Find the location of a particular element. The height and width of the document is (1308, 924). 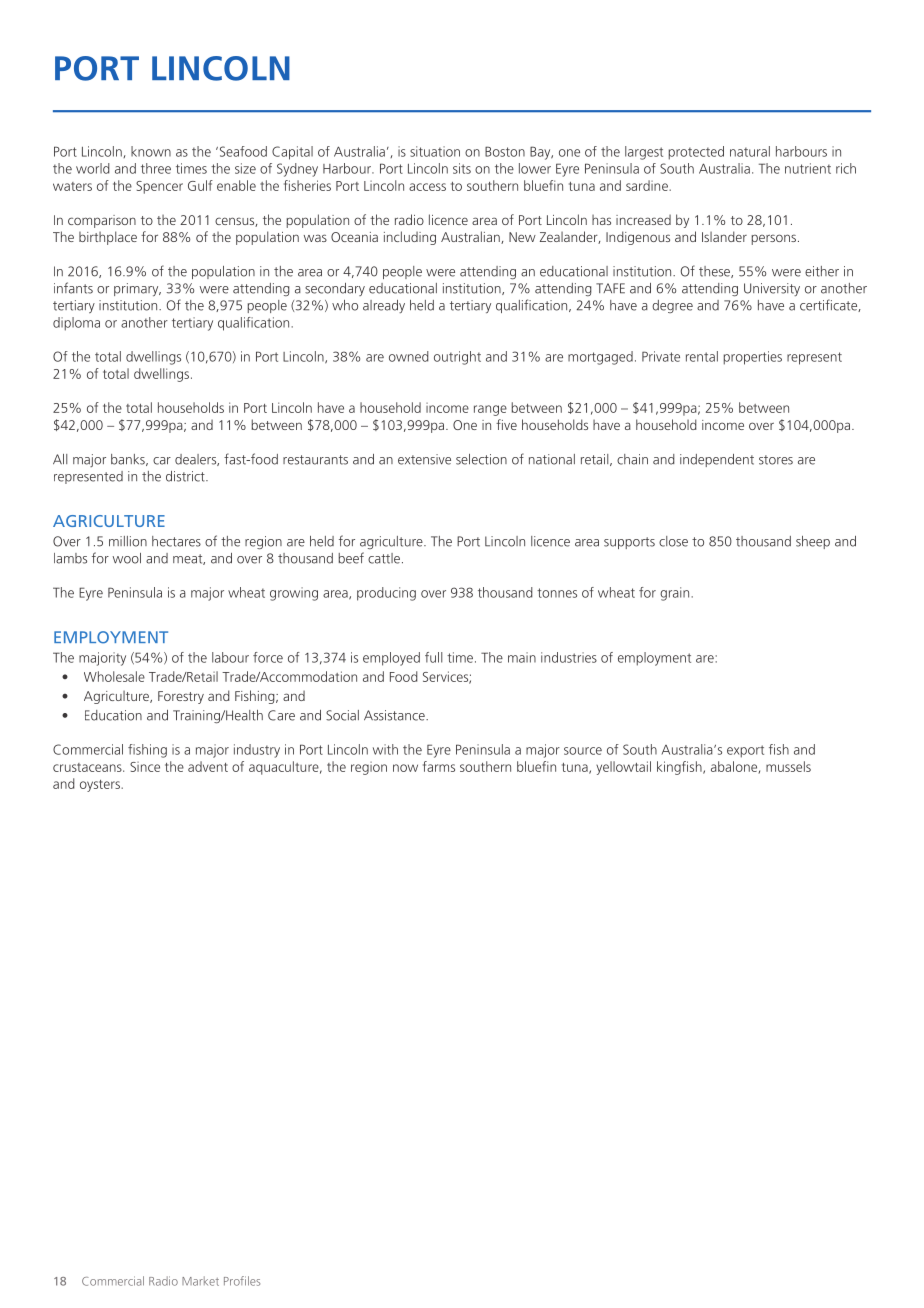

Forestry is located at coordinates (181, 697).
